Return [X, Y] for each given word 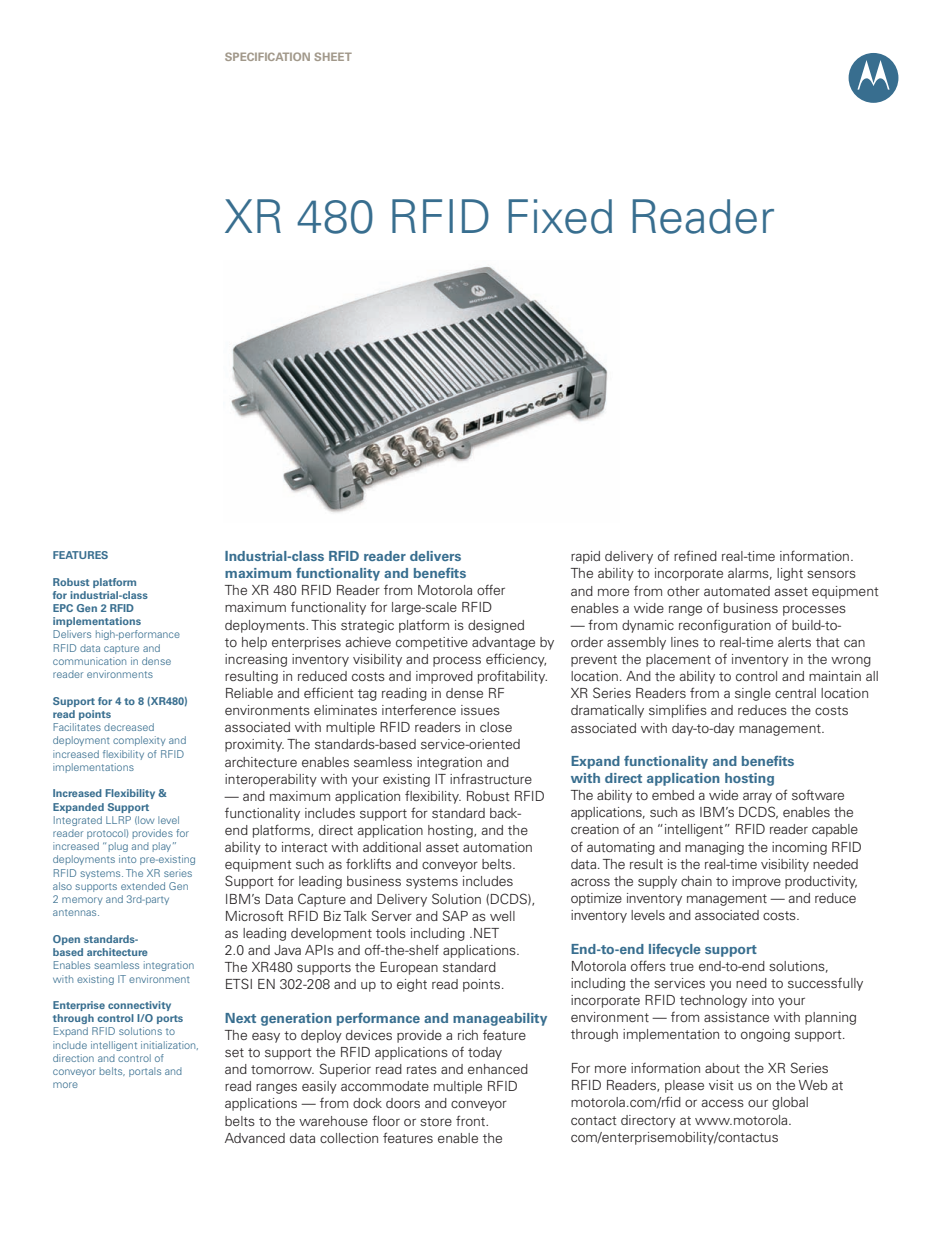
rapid [585, 557]
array [757, 797]
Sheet [333, 56]
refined [695, 555]
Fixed [560, 216]
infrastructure [491, 779]
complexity [139, 741]
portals [145, 1072]
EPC [63, 608]
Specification [267, 56]
